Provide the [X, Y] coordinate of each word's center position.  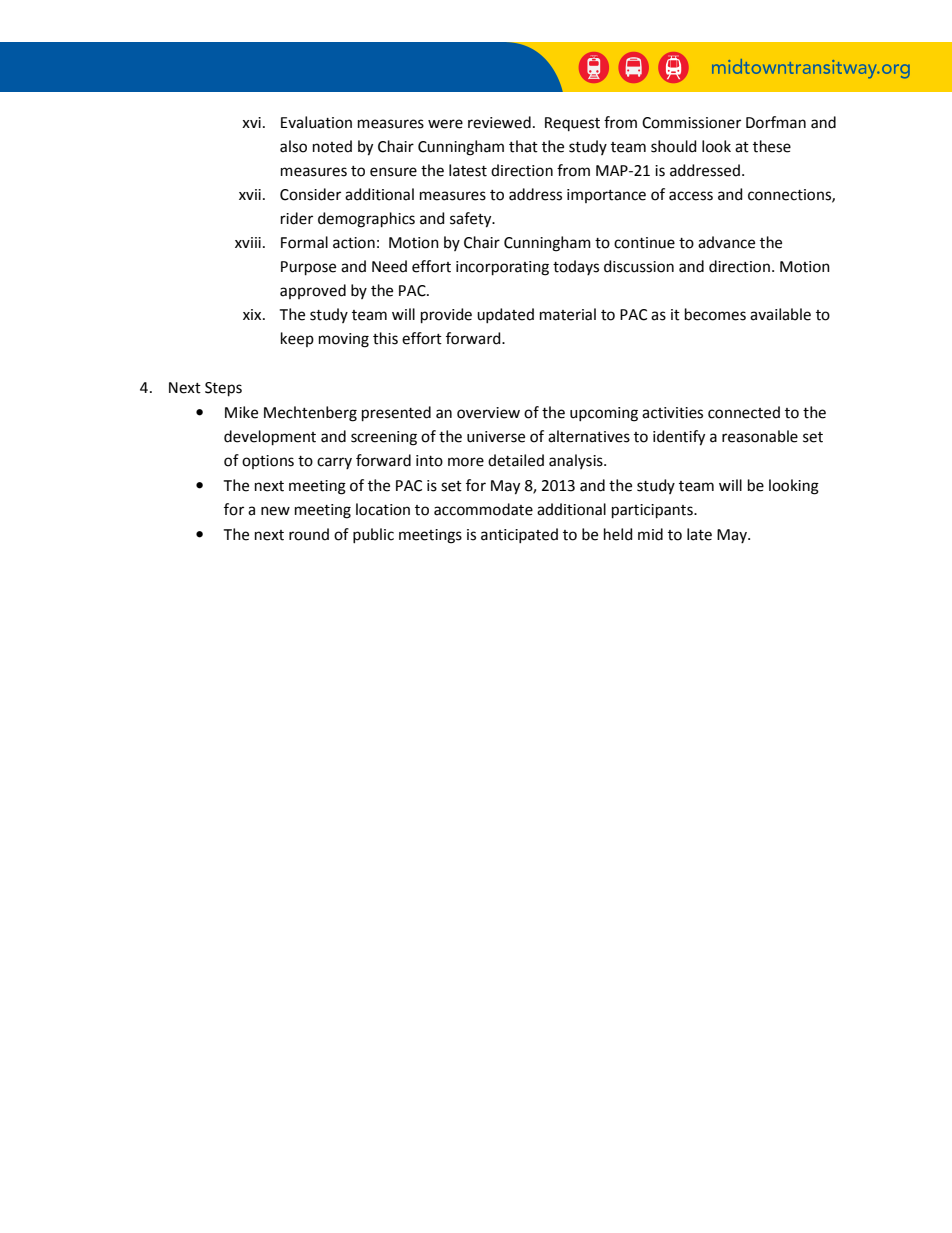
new [275, 511]
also [293, 146]
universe [496, 437]
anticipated [519, 535]
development [270, 437]
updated [505, 315]
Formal [304, 242]
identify [679, 438]
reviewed [499, 122]
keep [297, 339]
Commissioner [691, 123]
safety [472, 220]
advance [726, 242]
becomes [715, 314]
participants [653, 511]
